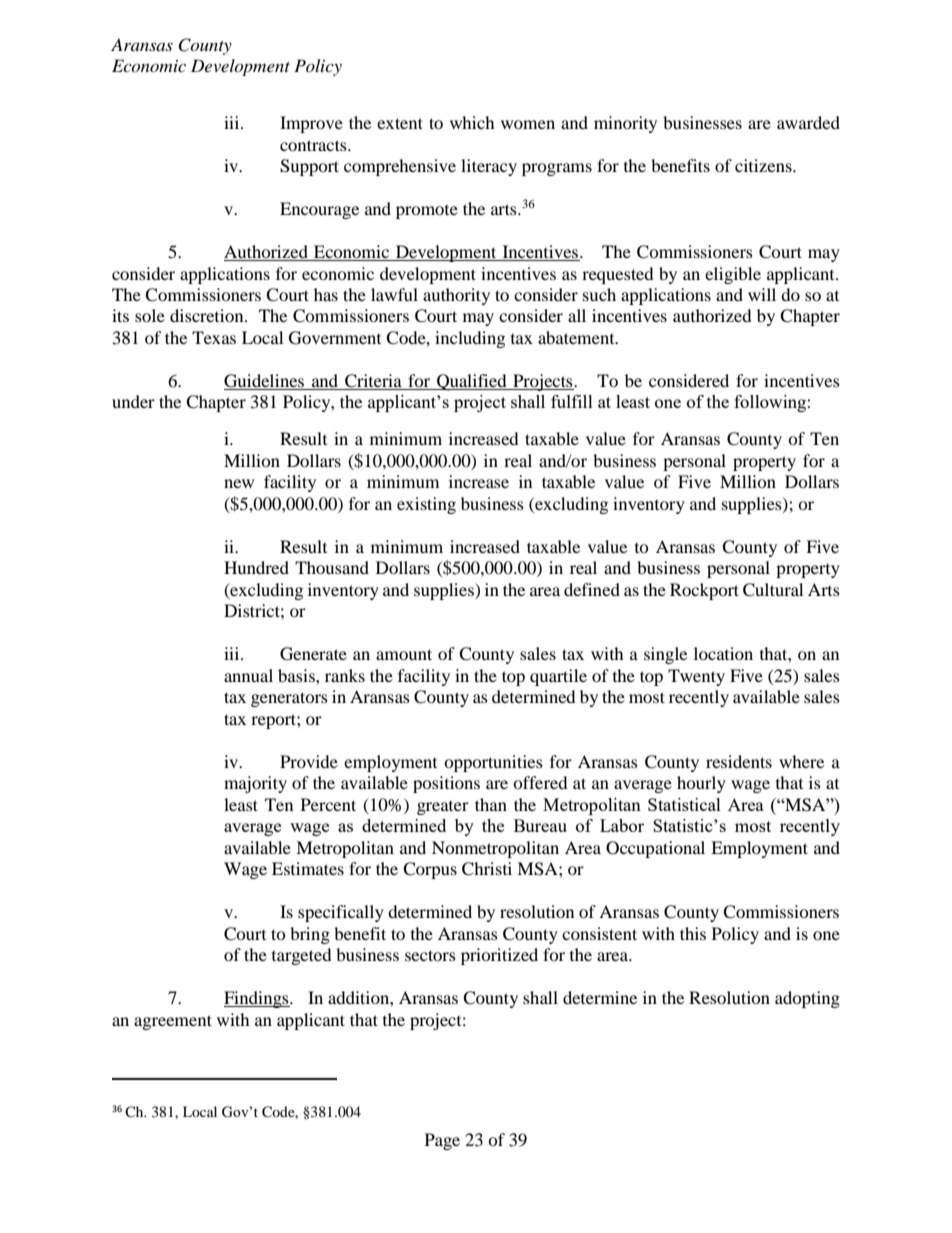 Image resolution: width=952 pixels, height=1233 pixels. What do you see at coordinates (489, 167) in the screenshot?
I see `literacy` at bounding box center [489, 167].
